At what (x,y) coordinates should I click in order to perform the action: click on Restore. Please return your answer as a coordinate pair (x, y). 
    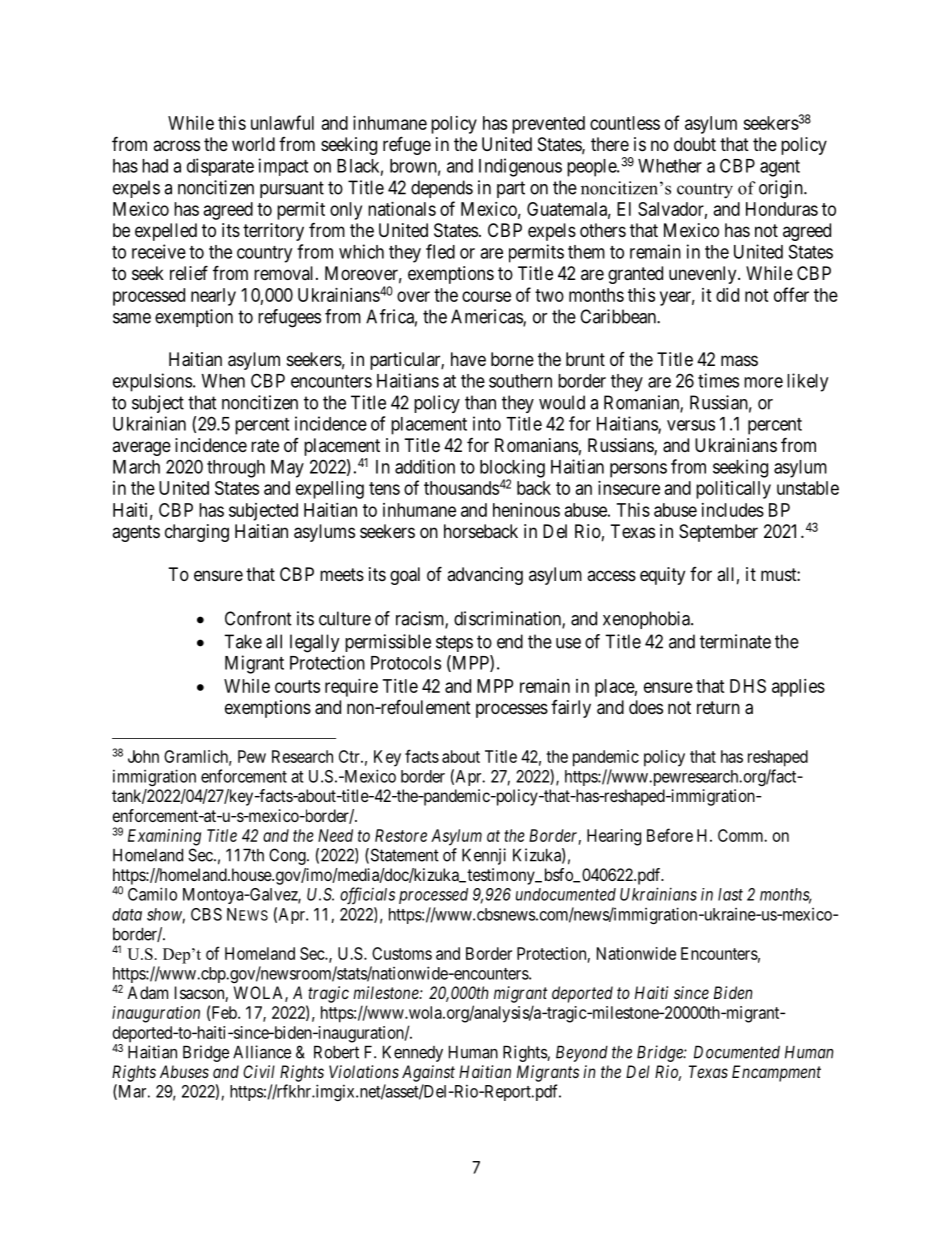
    Looking at the image, I should click on (401, 835).
